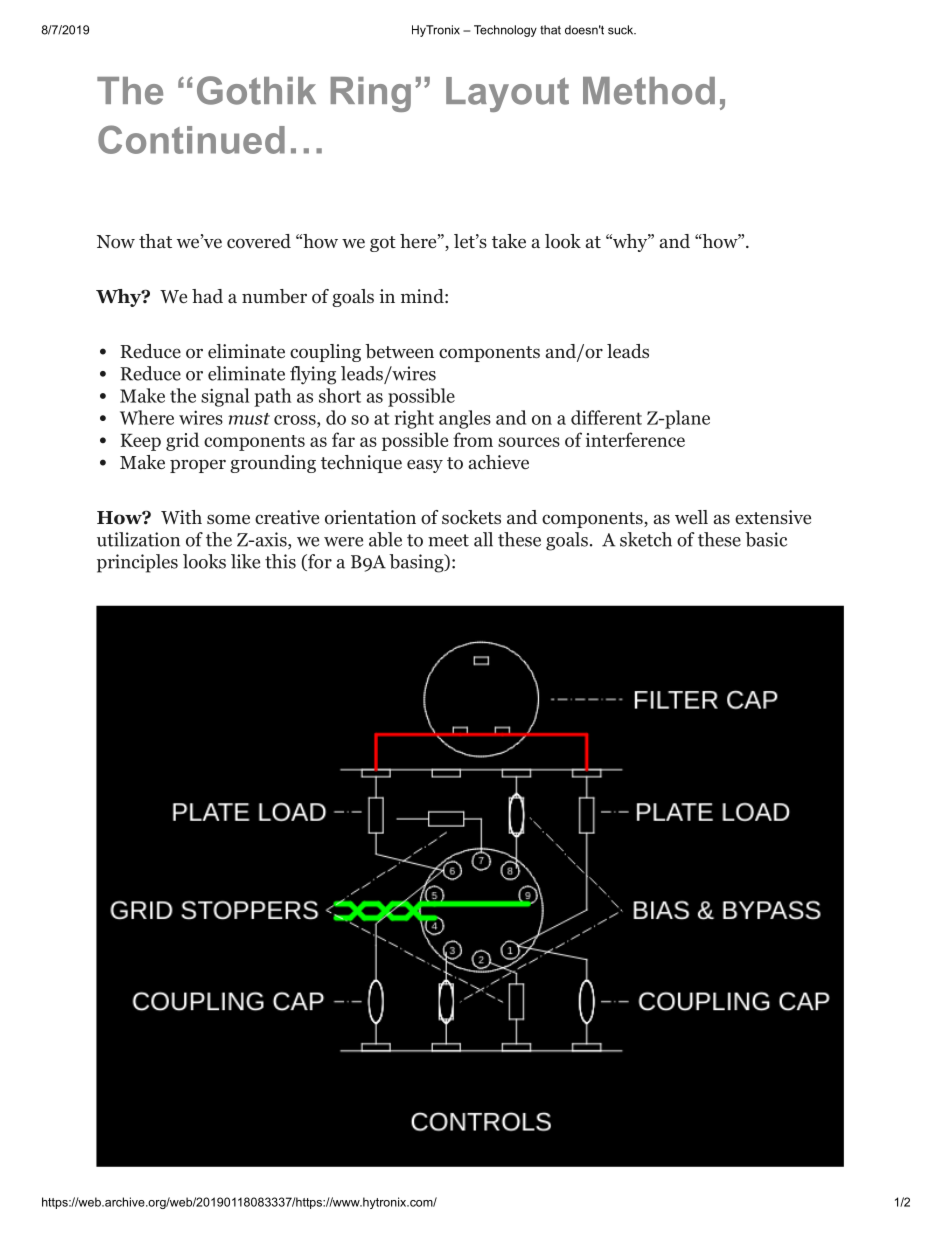 The width and height of the screenshot is (952, 1233). What do you see at coordinates (649, 91) in the screenshot?
I see `Method` at bounding box center [649, 91].
